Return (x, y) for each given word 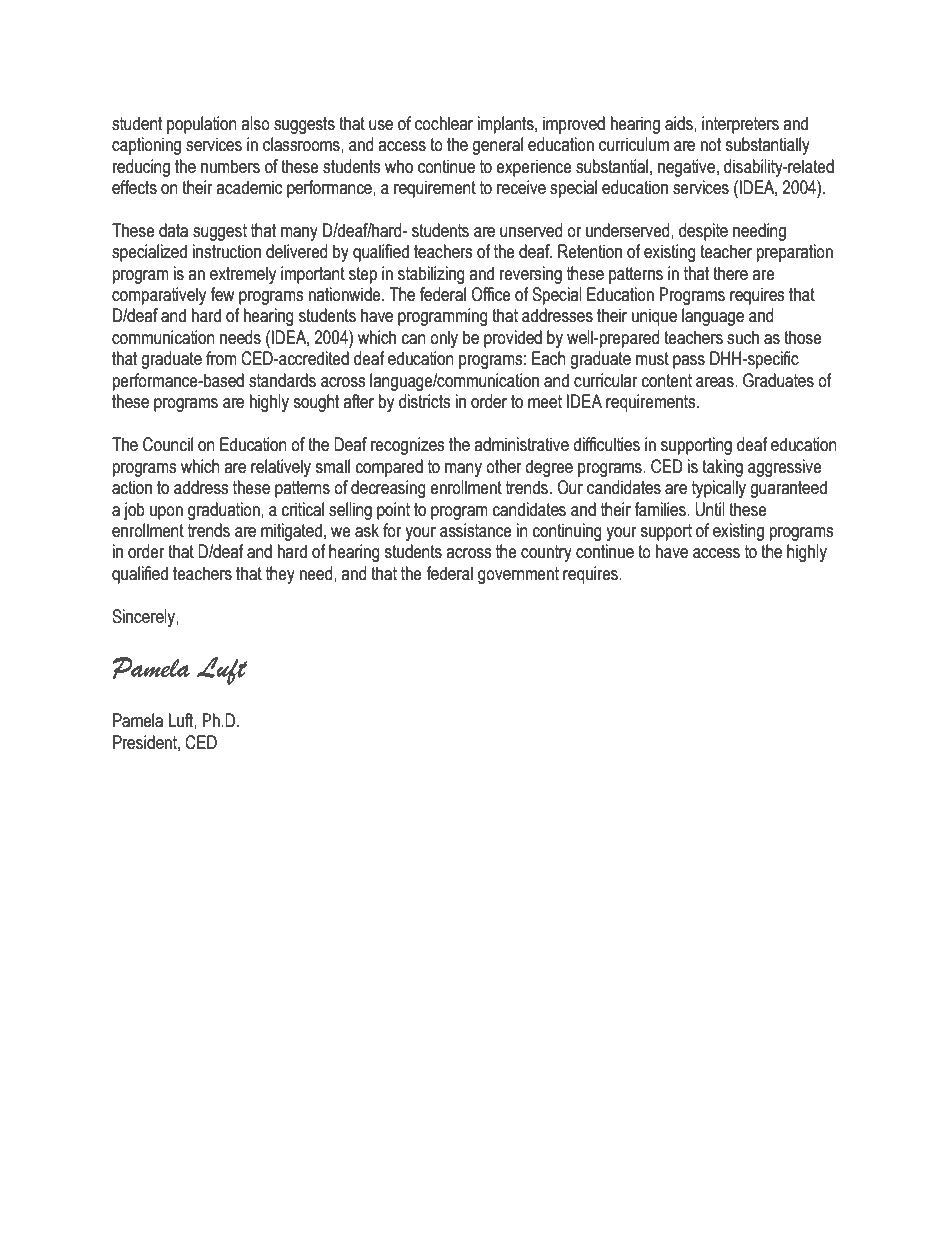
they (280, 575)
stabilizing (431, 275)
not (711, 145)
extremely (243, 275)
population (202, 125)
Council (168, 444)
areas (716, 382)
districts (424, 401)
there (730, 273)
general (497, 146)
